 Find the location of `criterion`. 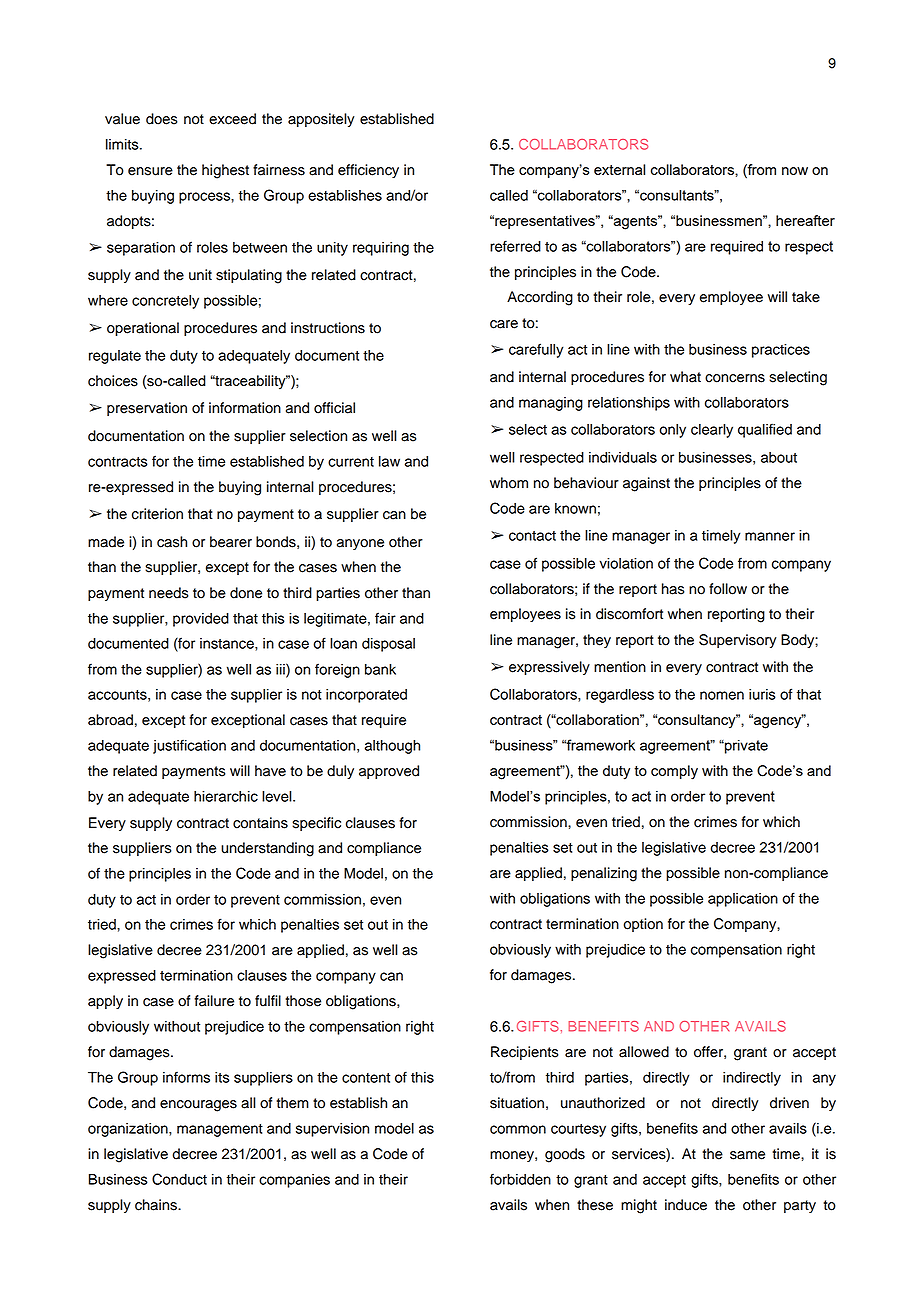

criterion is located at coordinates (157, 514).
